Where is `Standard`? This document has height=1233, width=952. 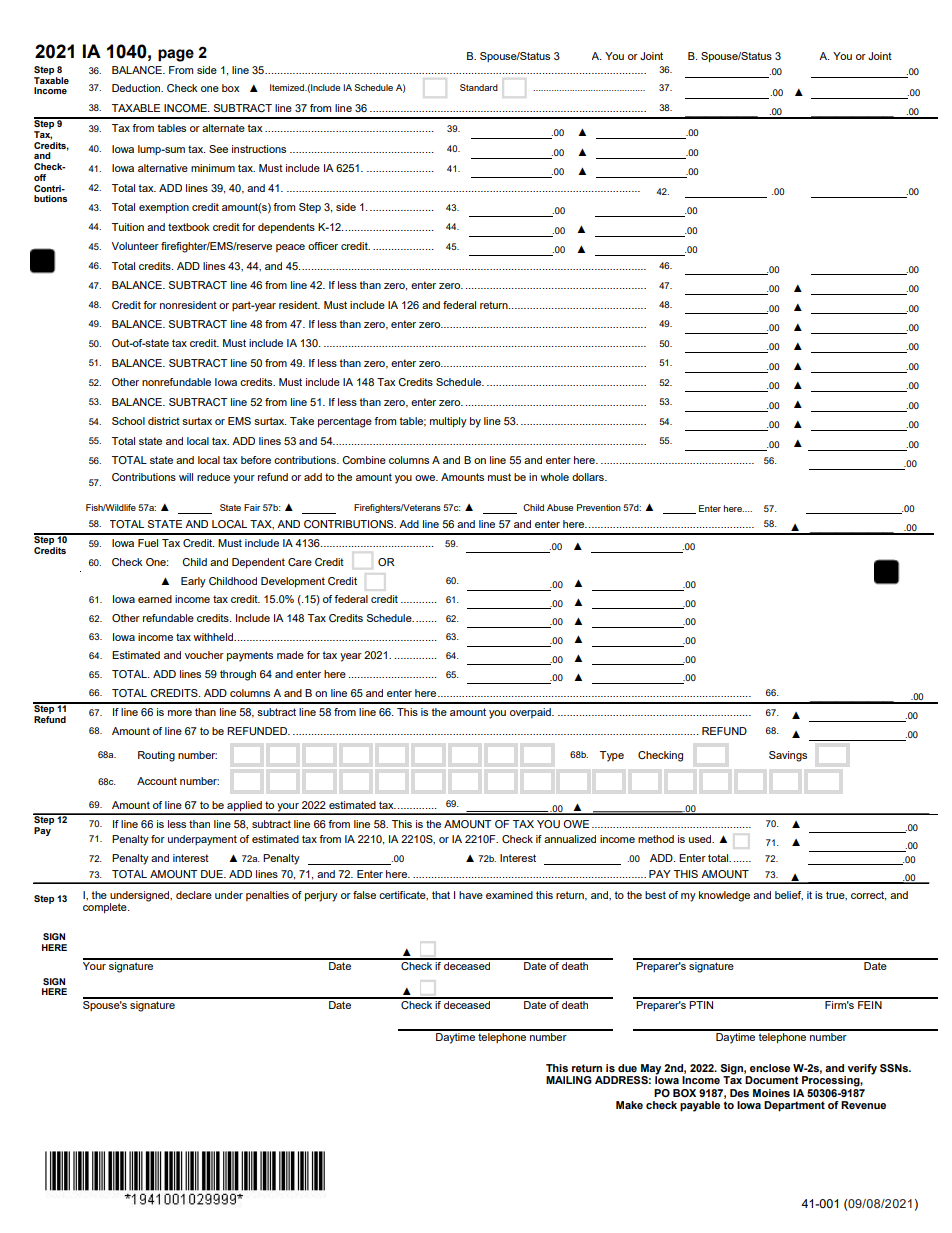
Standard is located at coordinates (479, 87).
